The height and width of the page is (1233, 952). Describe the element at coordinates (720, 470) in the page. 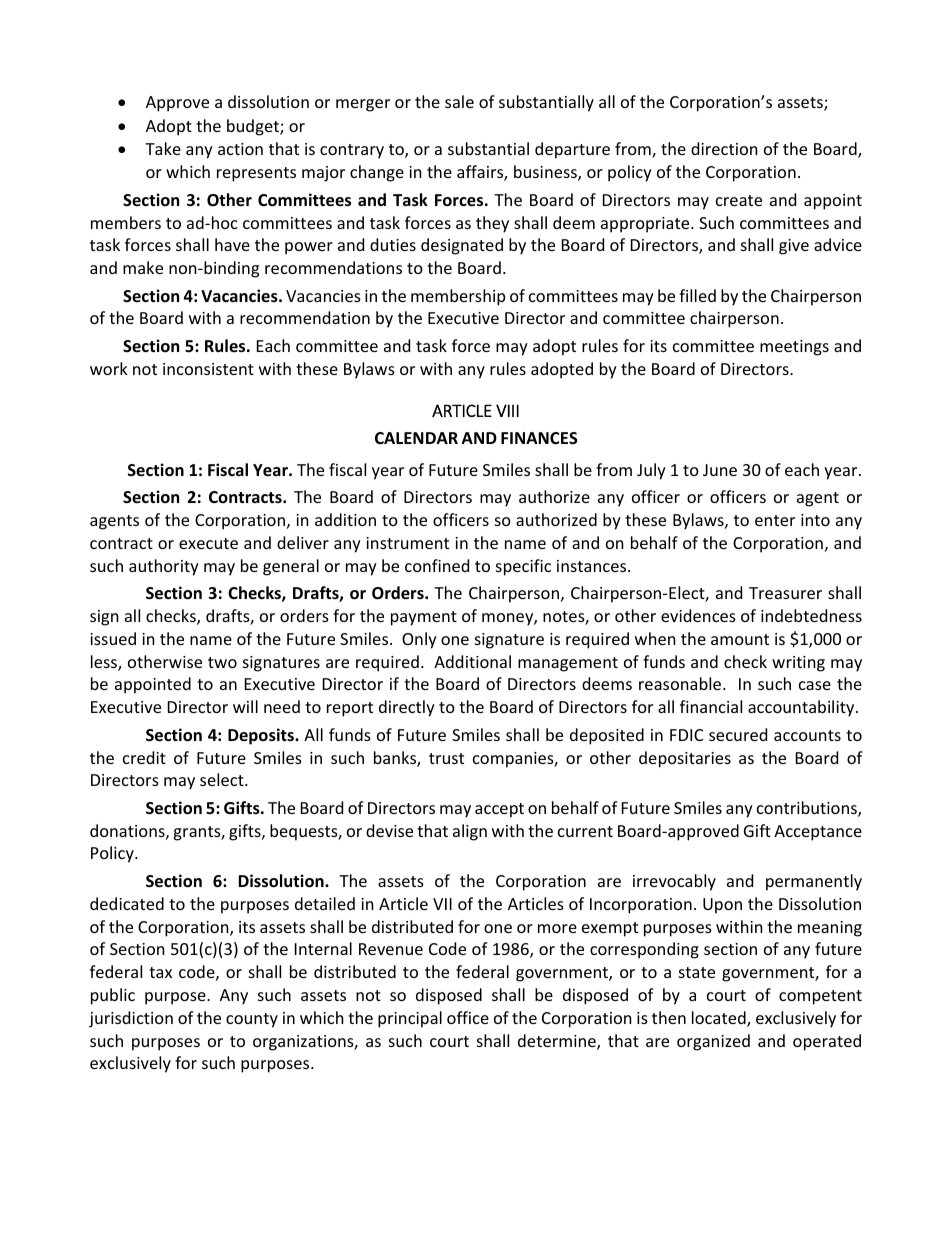

I see `June` at that location.
